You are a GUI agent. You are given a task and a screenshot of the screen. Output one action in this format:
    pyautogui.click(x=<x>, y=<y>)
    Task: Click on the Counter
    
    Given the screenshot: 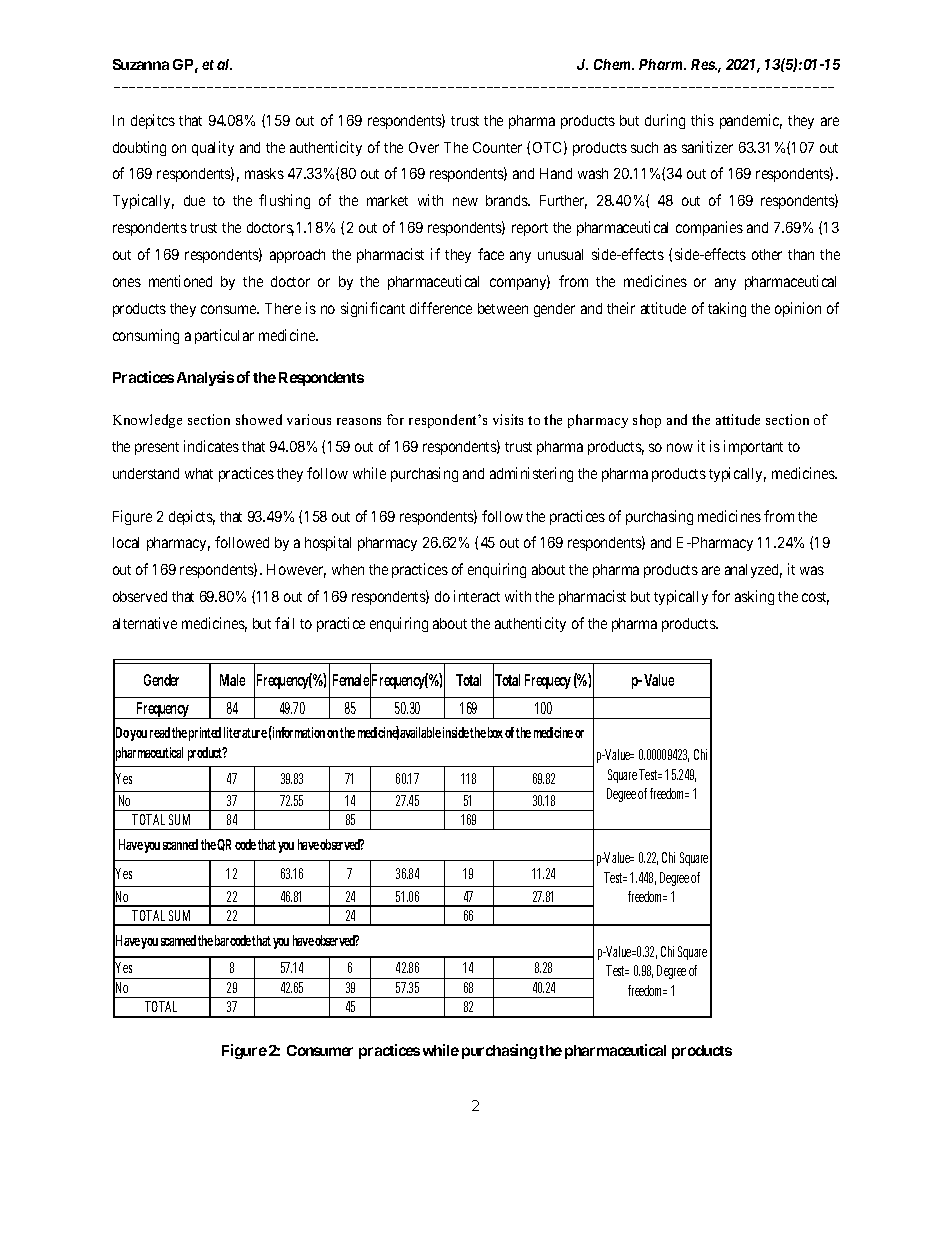 What is the action you would take?
    pyautogui.click(x=497, y=147)
